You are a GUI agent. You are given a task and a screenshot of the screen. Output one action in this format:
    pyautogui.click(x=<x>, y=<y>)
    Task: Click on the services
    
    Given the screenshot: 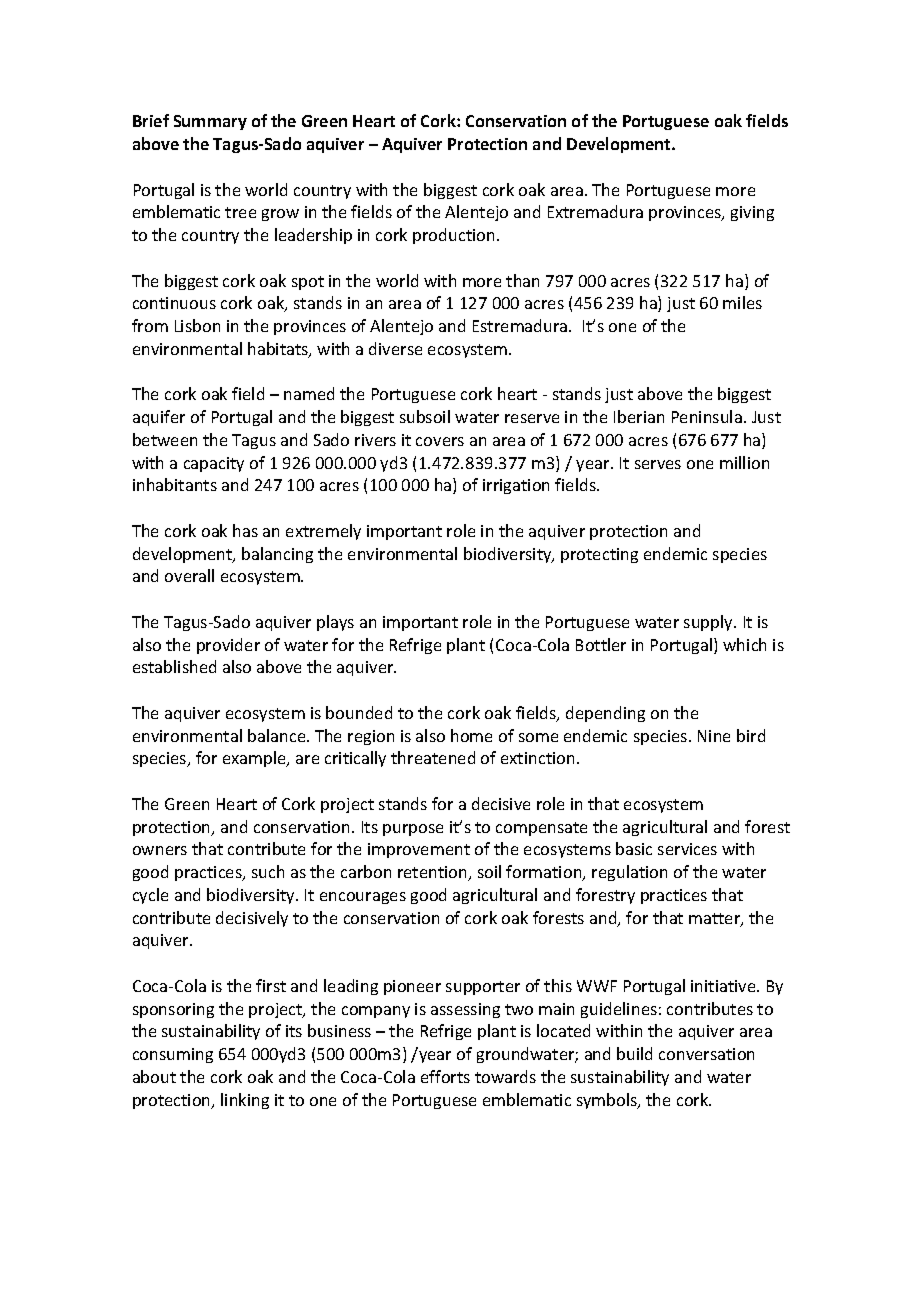 What is the action you would take?
    pyautogui.click(x=687, y=849)
